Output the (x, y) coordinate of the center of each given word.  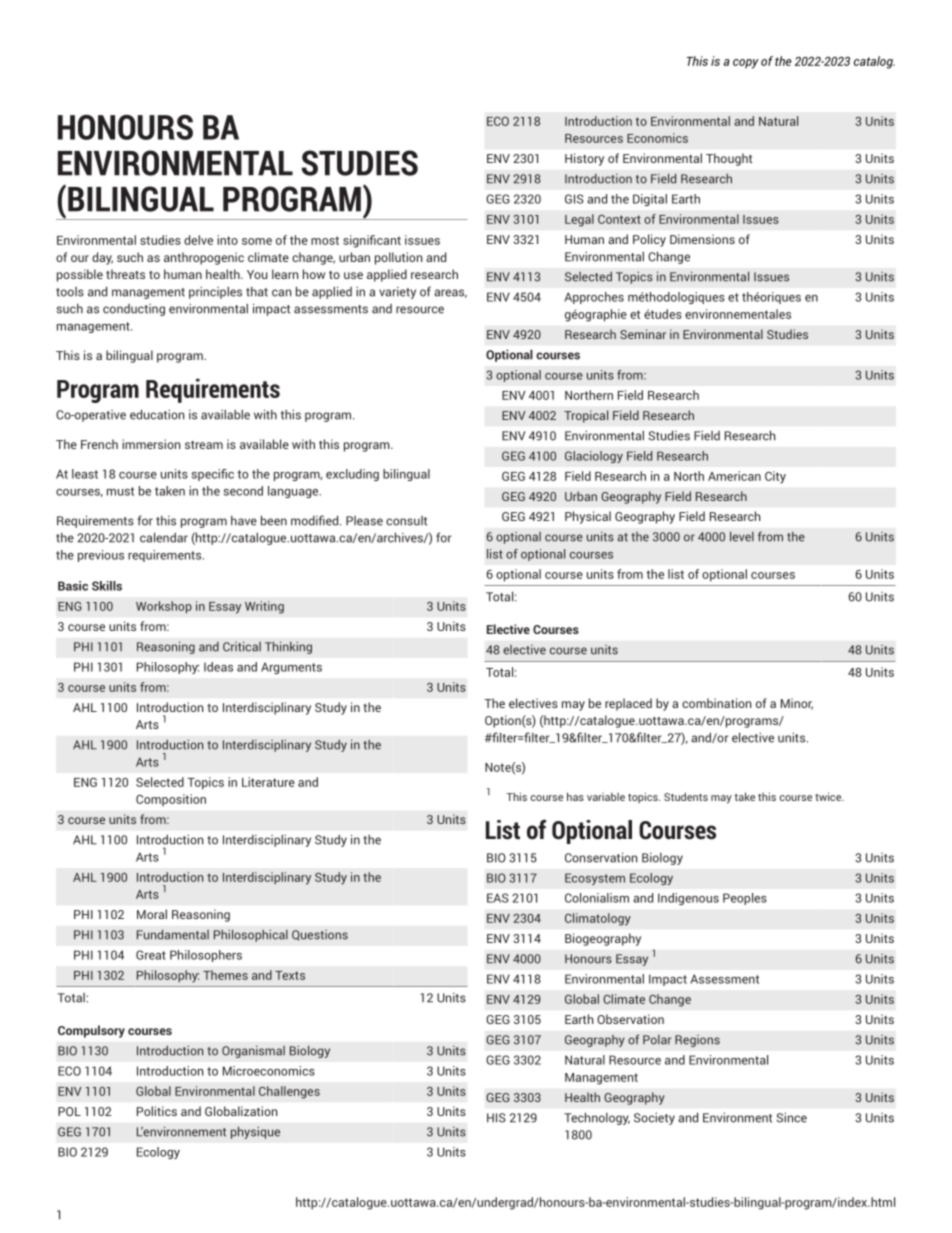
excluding (352, 475)
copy (746, 64)
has (575, 796)
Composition (171, 800)
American (734, 476)
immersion (151, 444)
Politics (157, 1111)
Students (686, 796)
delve (198, 240)
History (584, 159)
